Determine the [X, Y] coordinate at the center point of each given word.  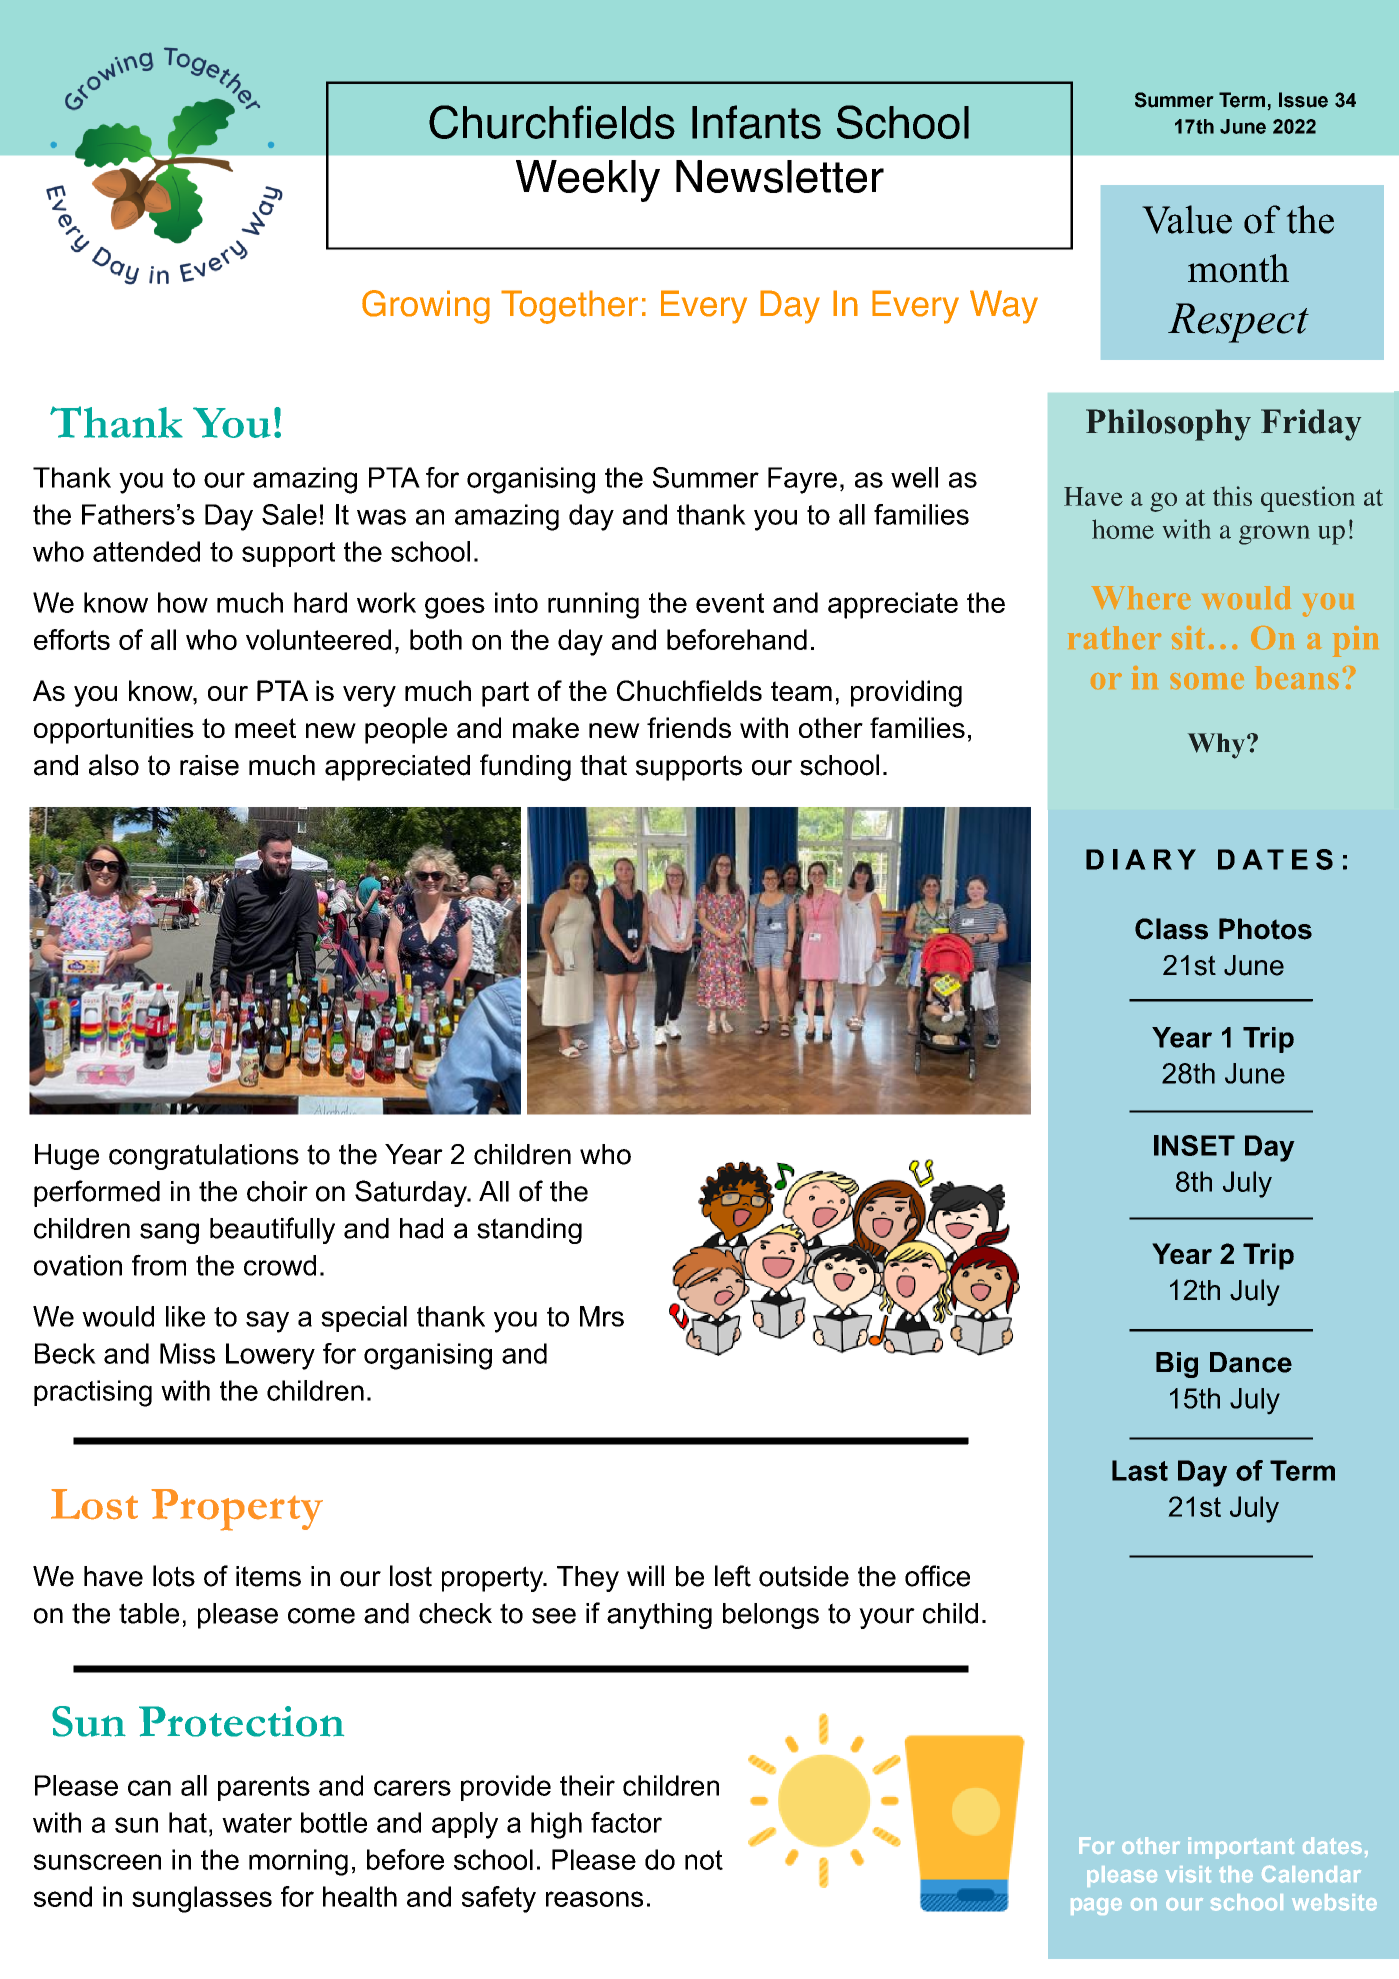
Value [1187, 219]
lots [174, 1576]
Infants [756, 122]
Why [1218, 746]
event [730, 603]
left [733, 1576]
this [1232, 496]
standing [529, 1231]
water [257, 1823]
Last [1140, 1470]
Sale [289, 514]
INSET [1194, 1145]
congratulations [204, 1157]
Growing [426, 307]
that [603, 765]
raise [209, 765]
